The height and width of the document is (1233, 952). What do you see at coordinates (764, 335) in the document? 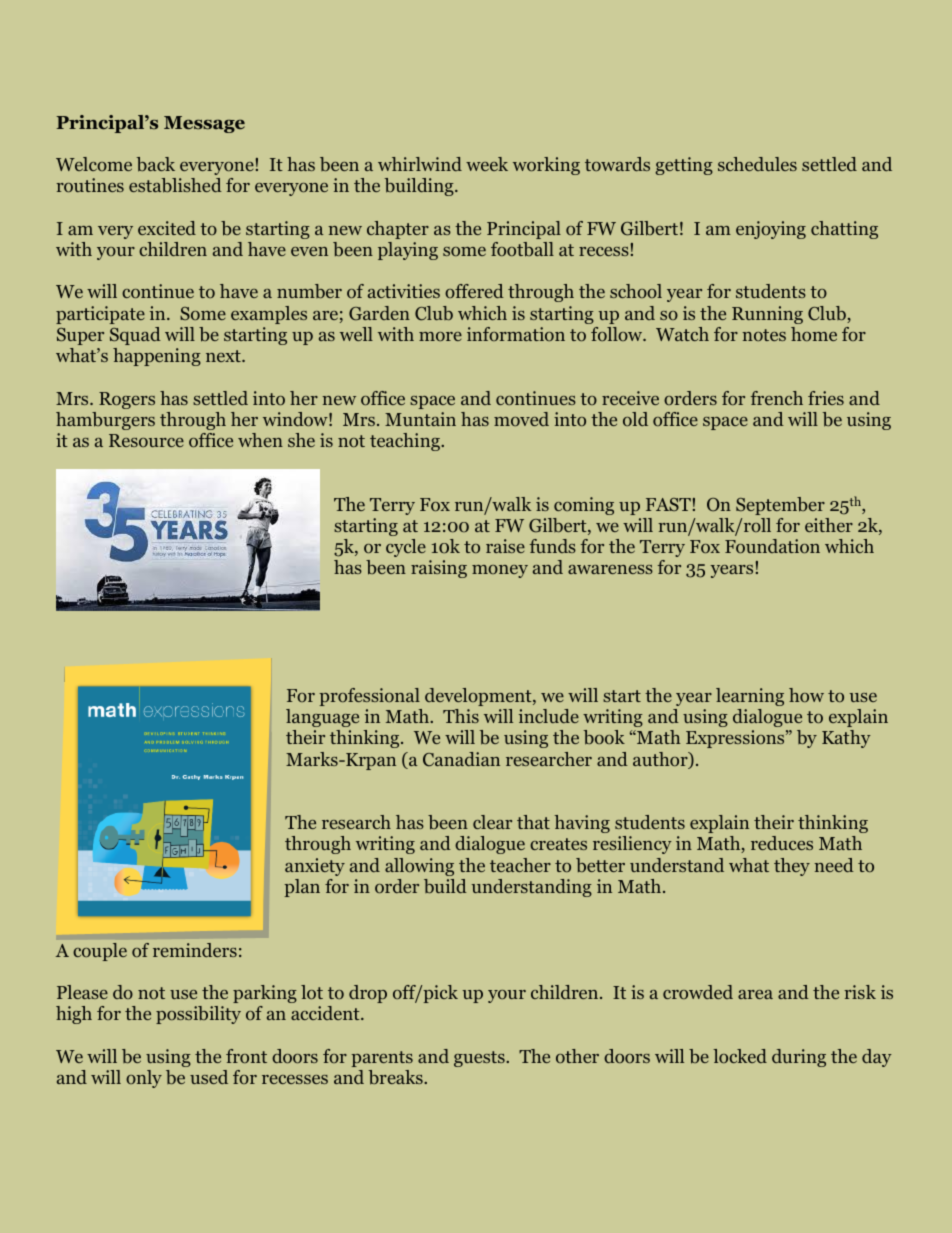
I see `notes` at bounding box center [764, 335].
